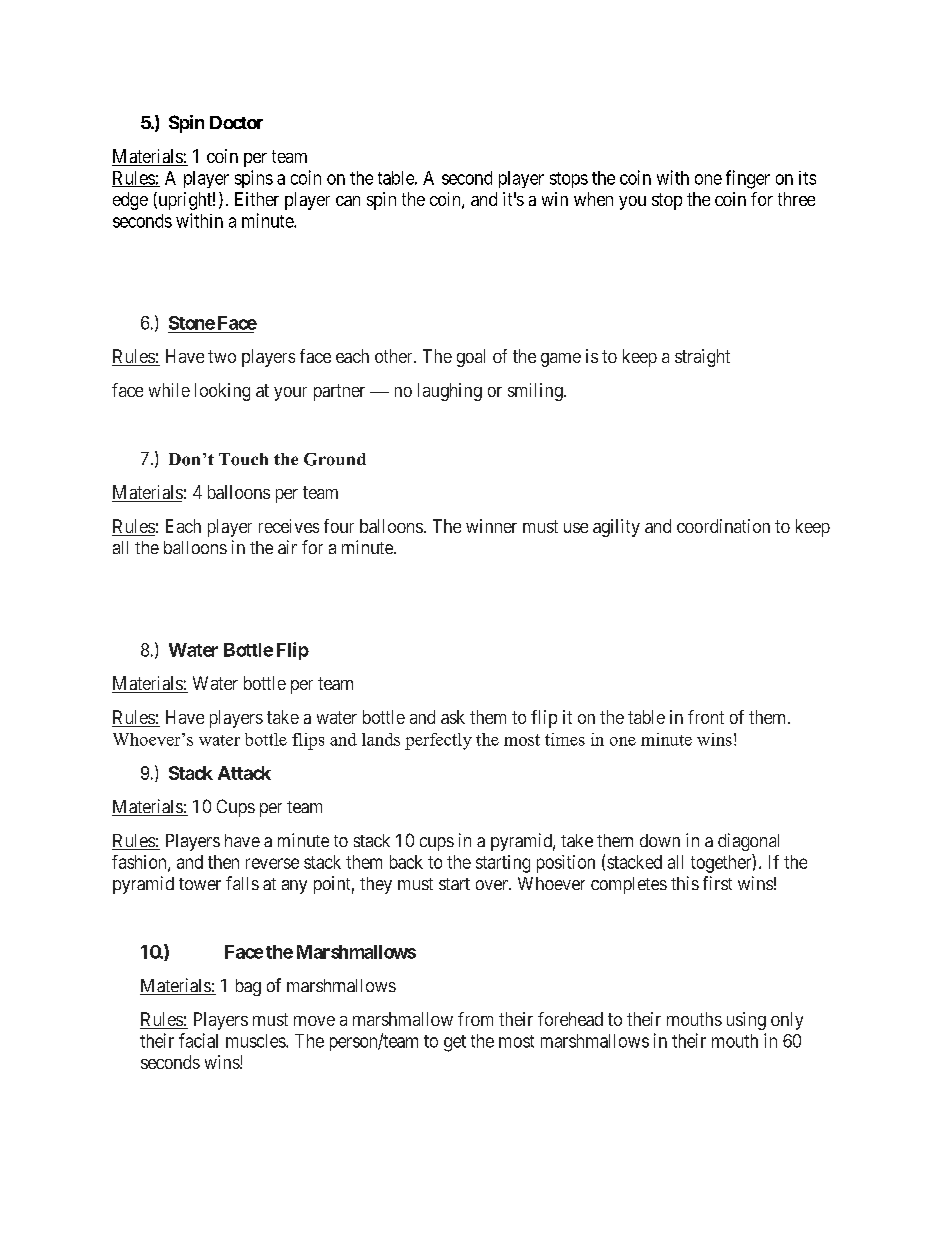 Image resolution: width=952 pixels, height=1233 pixels. I want to click on can, so click(348, 201).
